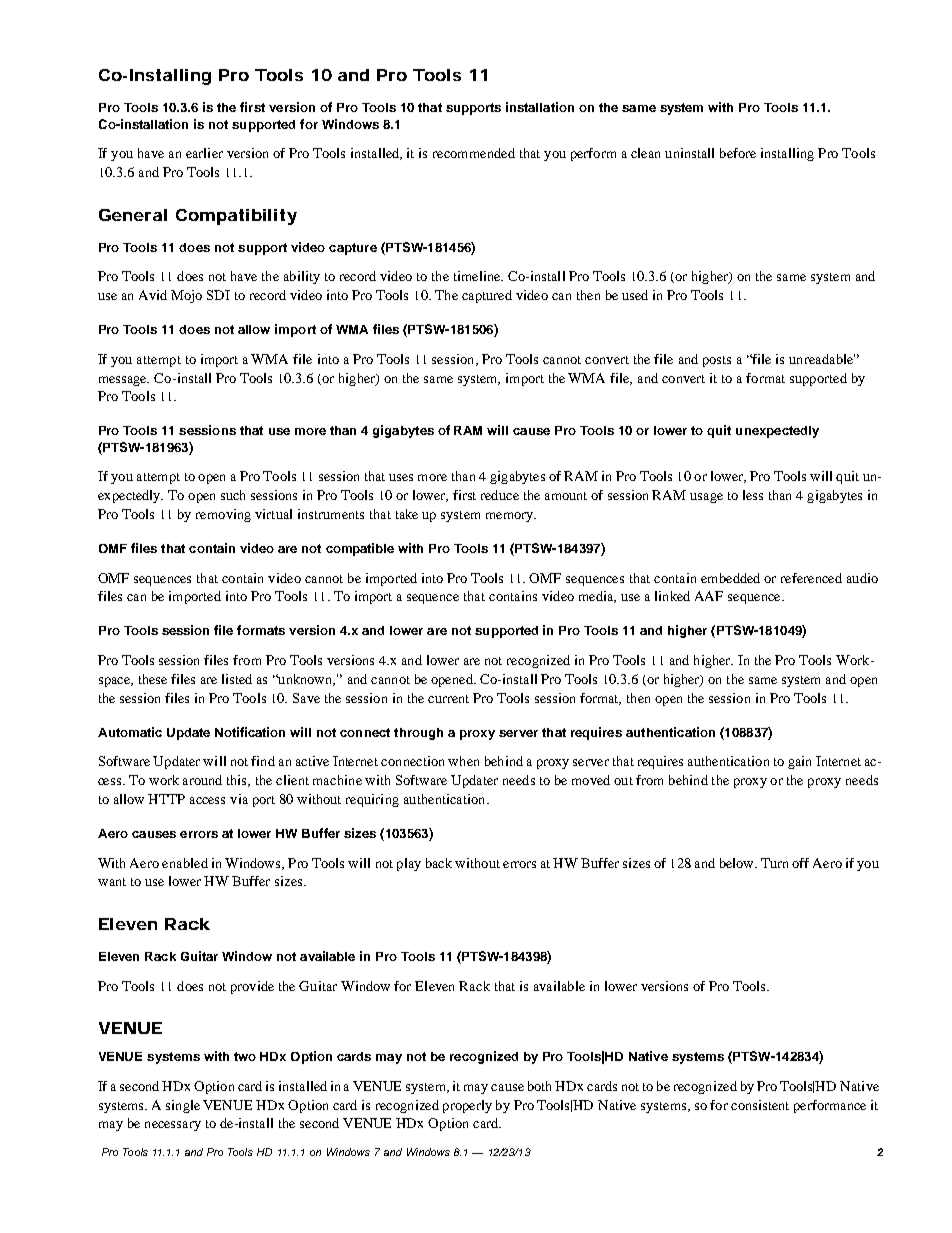 This image has height=1233, width=952. Describe the element at coordinates (774, 863) in the image. I see `Turn` at that location.
